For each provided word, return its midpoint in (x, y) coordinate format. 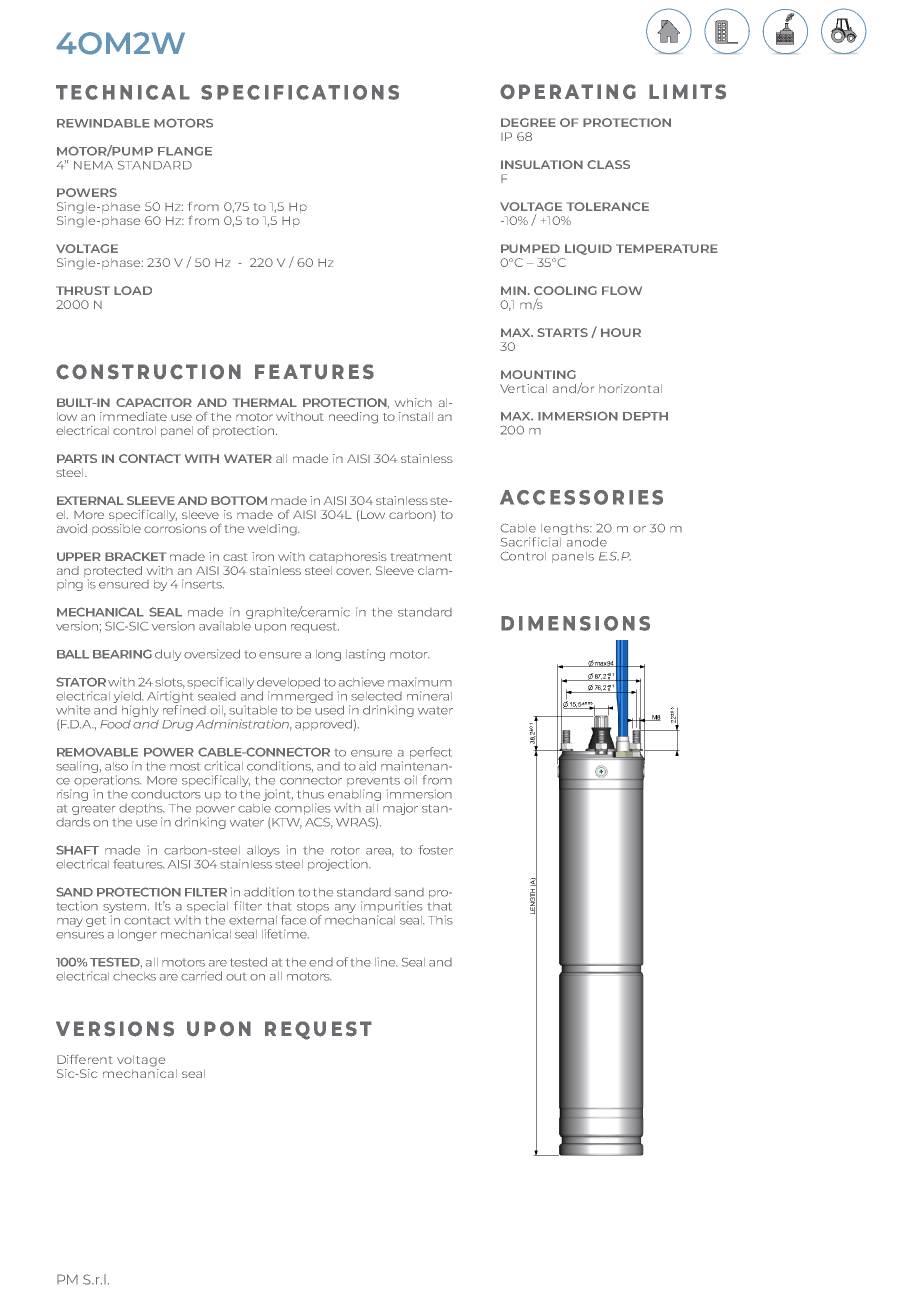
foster (436, 850)
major (400, 809)
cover (353, 571)
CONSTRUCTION (148, 372)
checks (134, 976)
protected (113, 573)
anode (587, 542)
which (413, 402)
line (386, 962)
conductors (166, 794)
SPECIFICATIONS (300, 92)
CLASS (608, 164)
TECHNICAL (123, 92)
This (440, 920)
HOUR (621, 332)
